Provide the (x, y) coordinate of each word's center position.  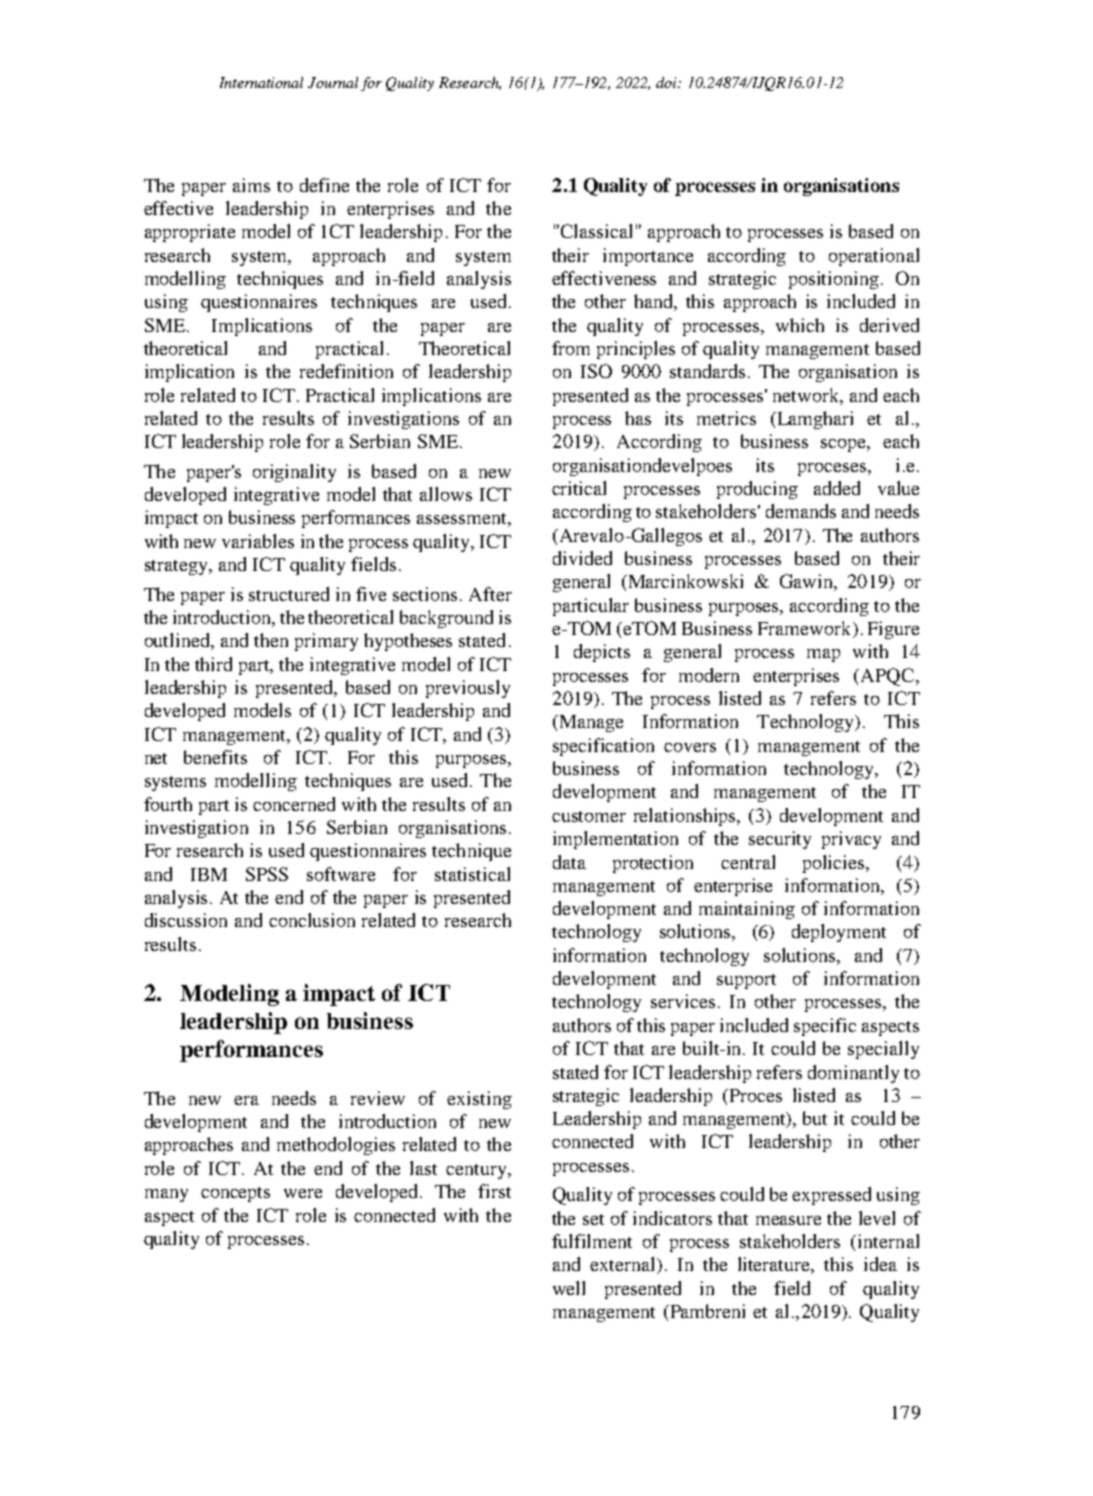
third (213, 664)
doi (667, 82)
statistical (472, 874)
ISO (596, 371)
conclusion (312, 920)
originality (294, 473)
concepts (235, 1194)
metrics (726, 418)
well (569, 1288)
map (823, 655)
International (261, 82)
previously (468, 689)
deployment (839, 933)
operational (874, 257)
